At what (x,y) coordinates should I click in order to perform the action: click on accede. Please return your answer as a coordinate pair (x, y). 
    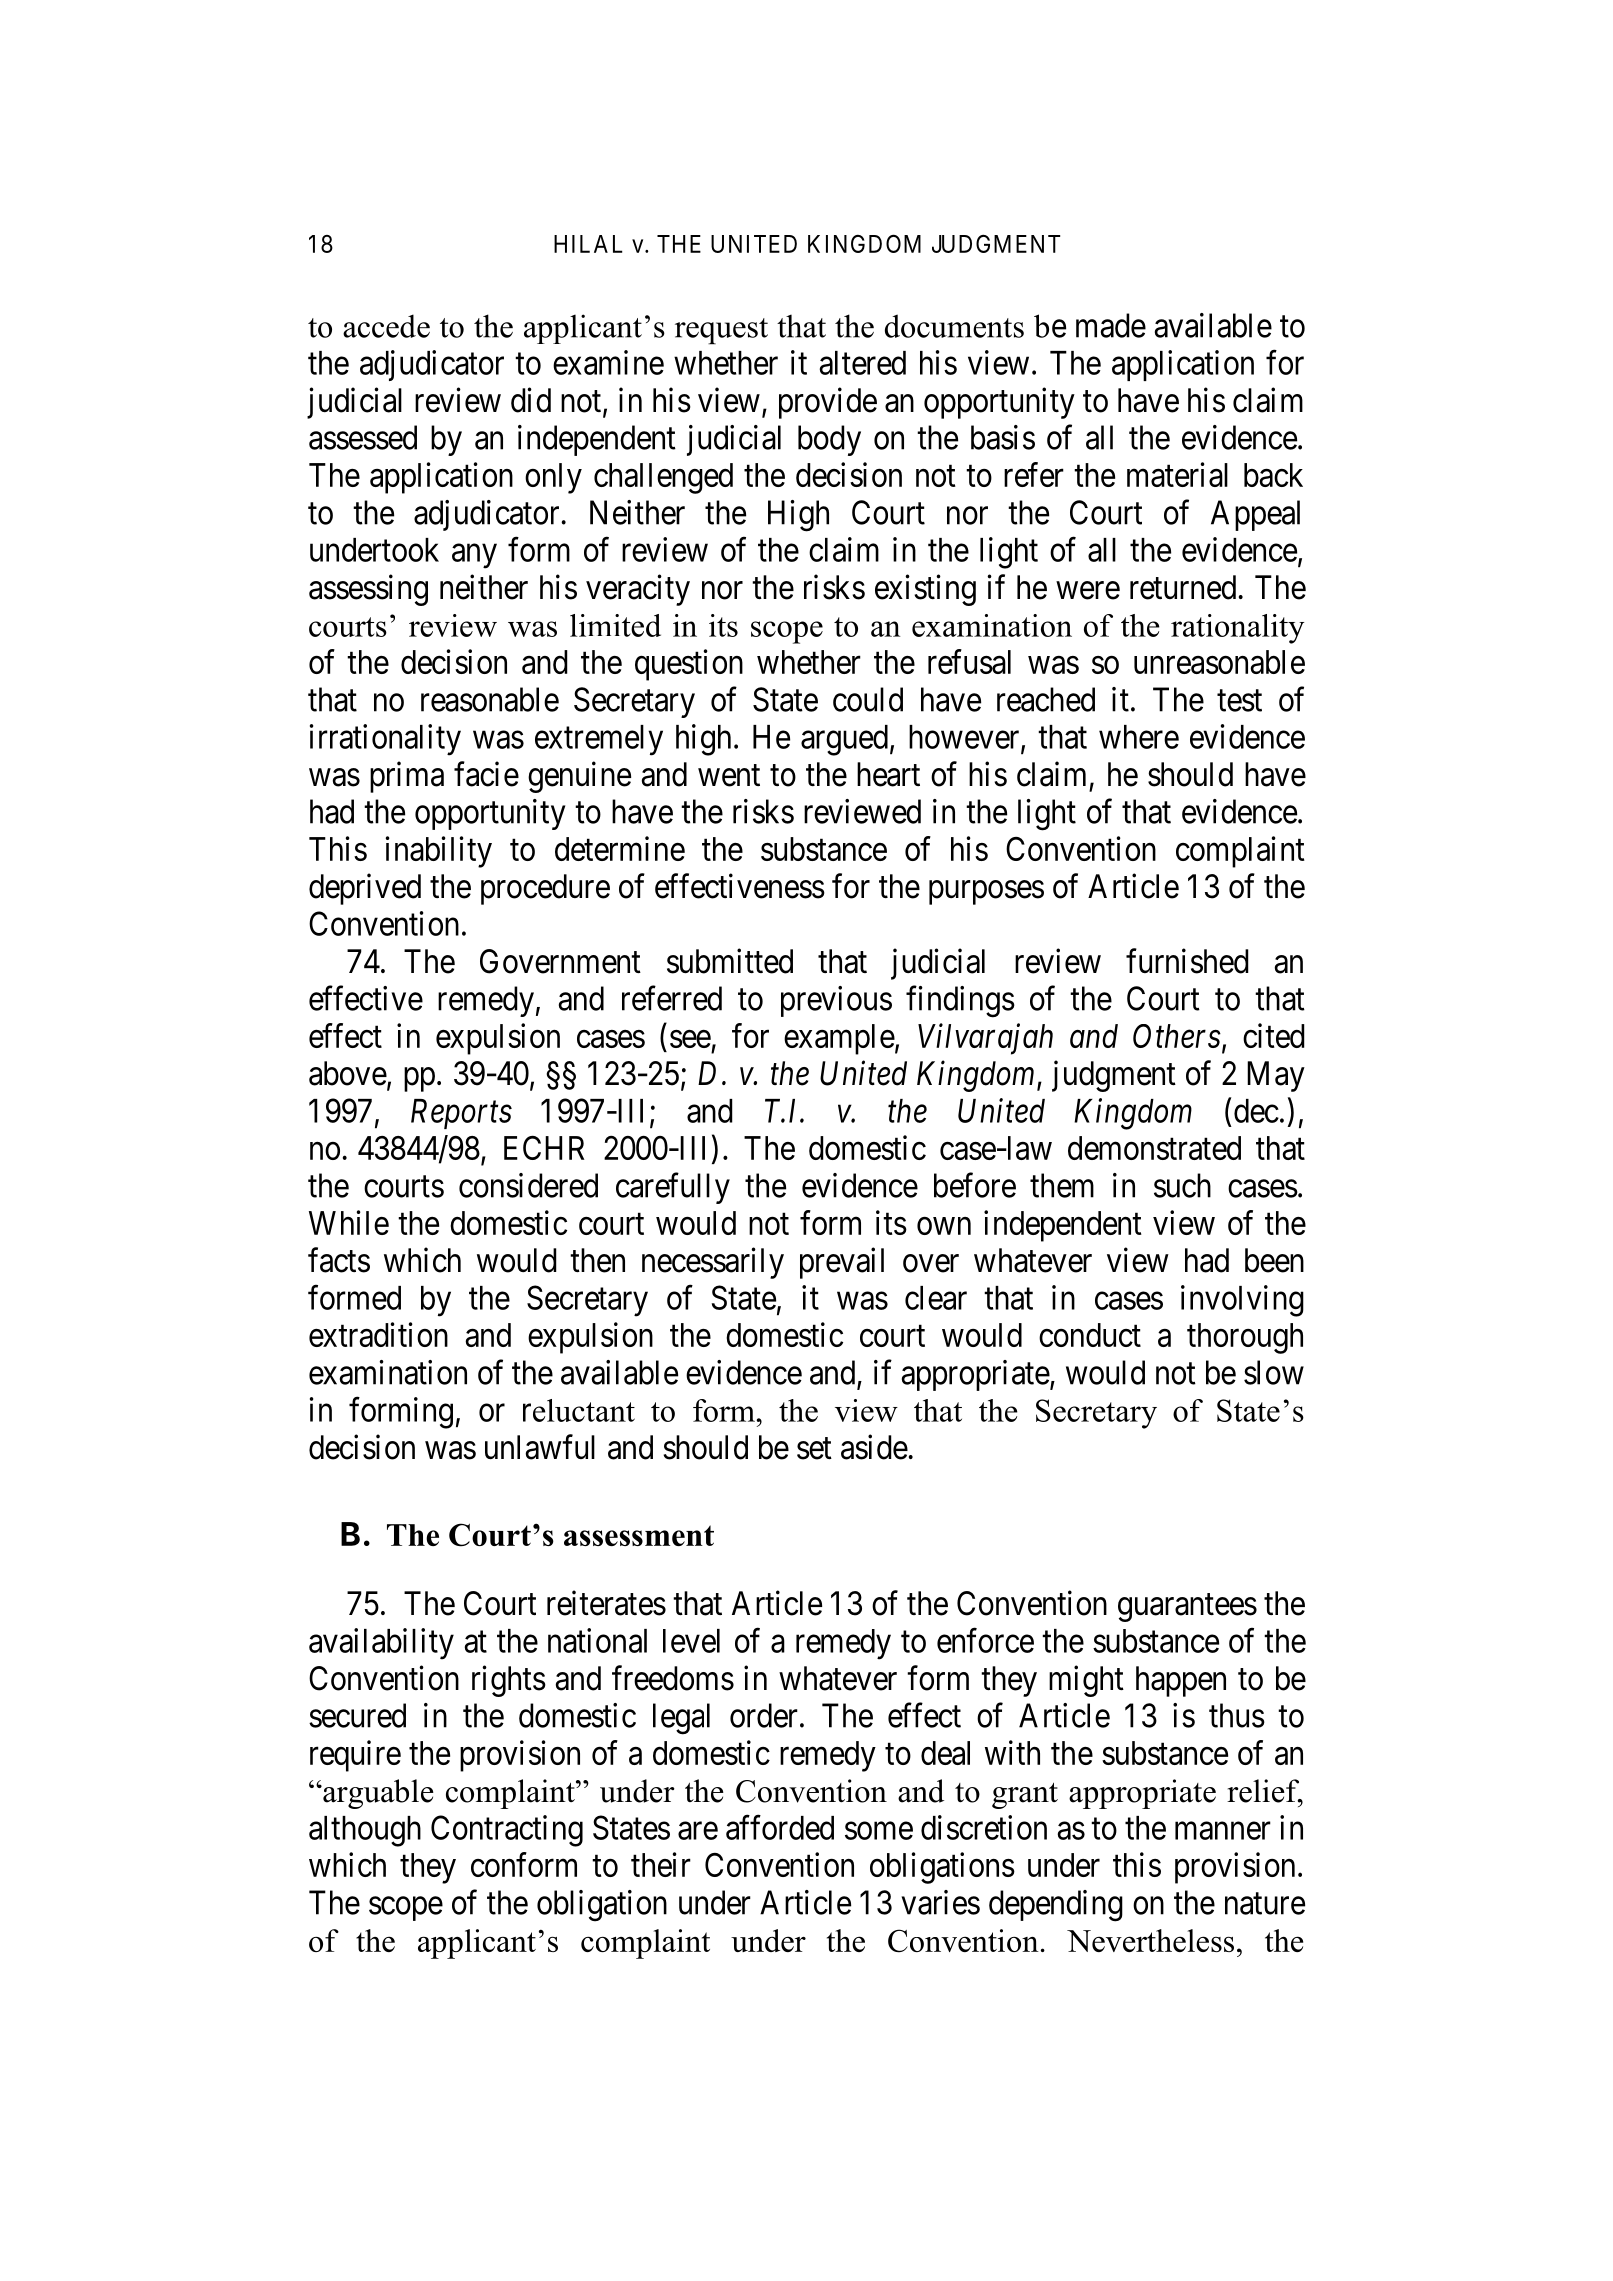
    Looking at the image, I should click on (386, 326).
